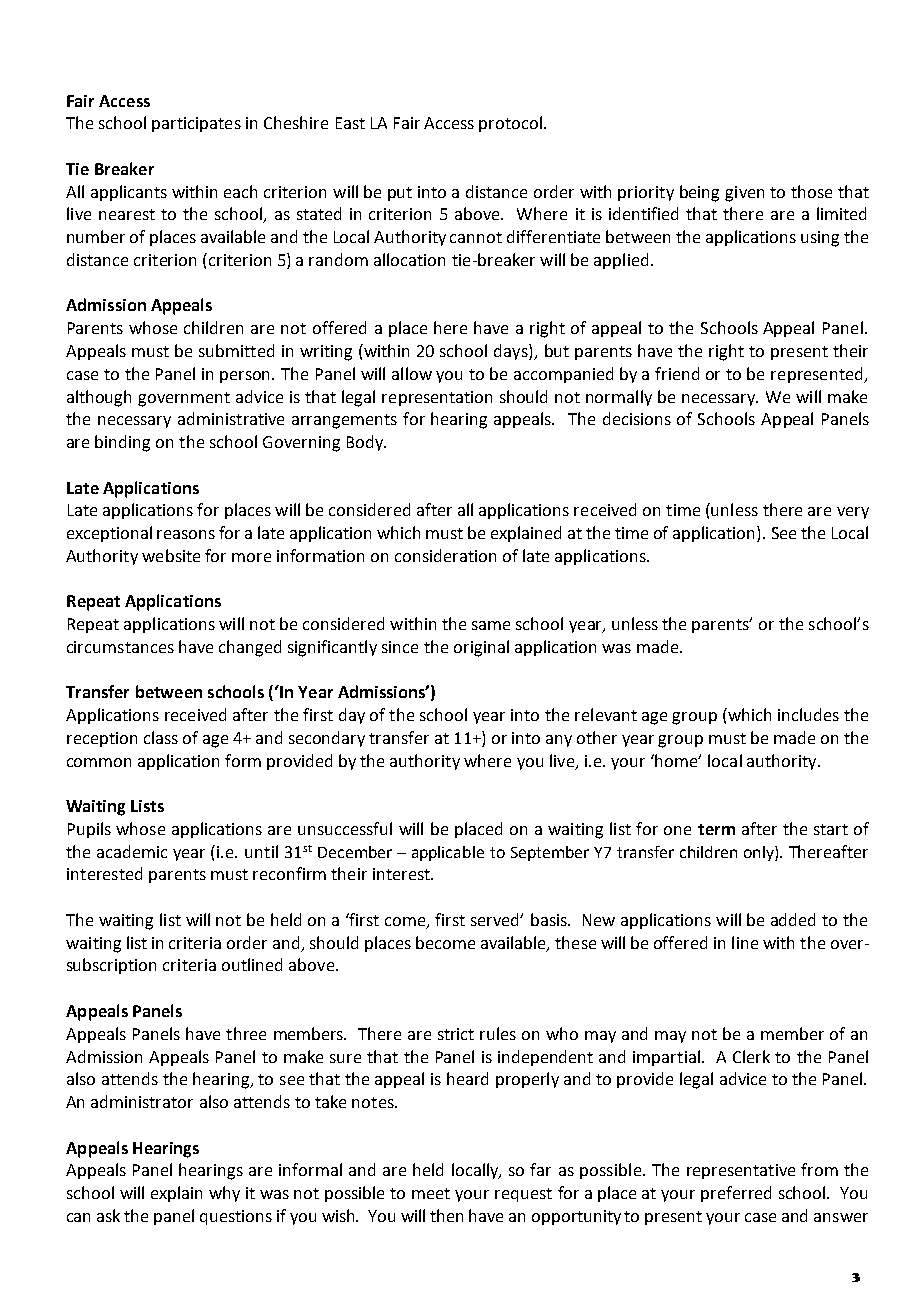 The height and width of the image is (1308, 924). I want to click on submitted, so click(236, 350).
